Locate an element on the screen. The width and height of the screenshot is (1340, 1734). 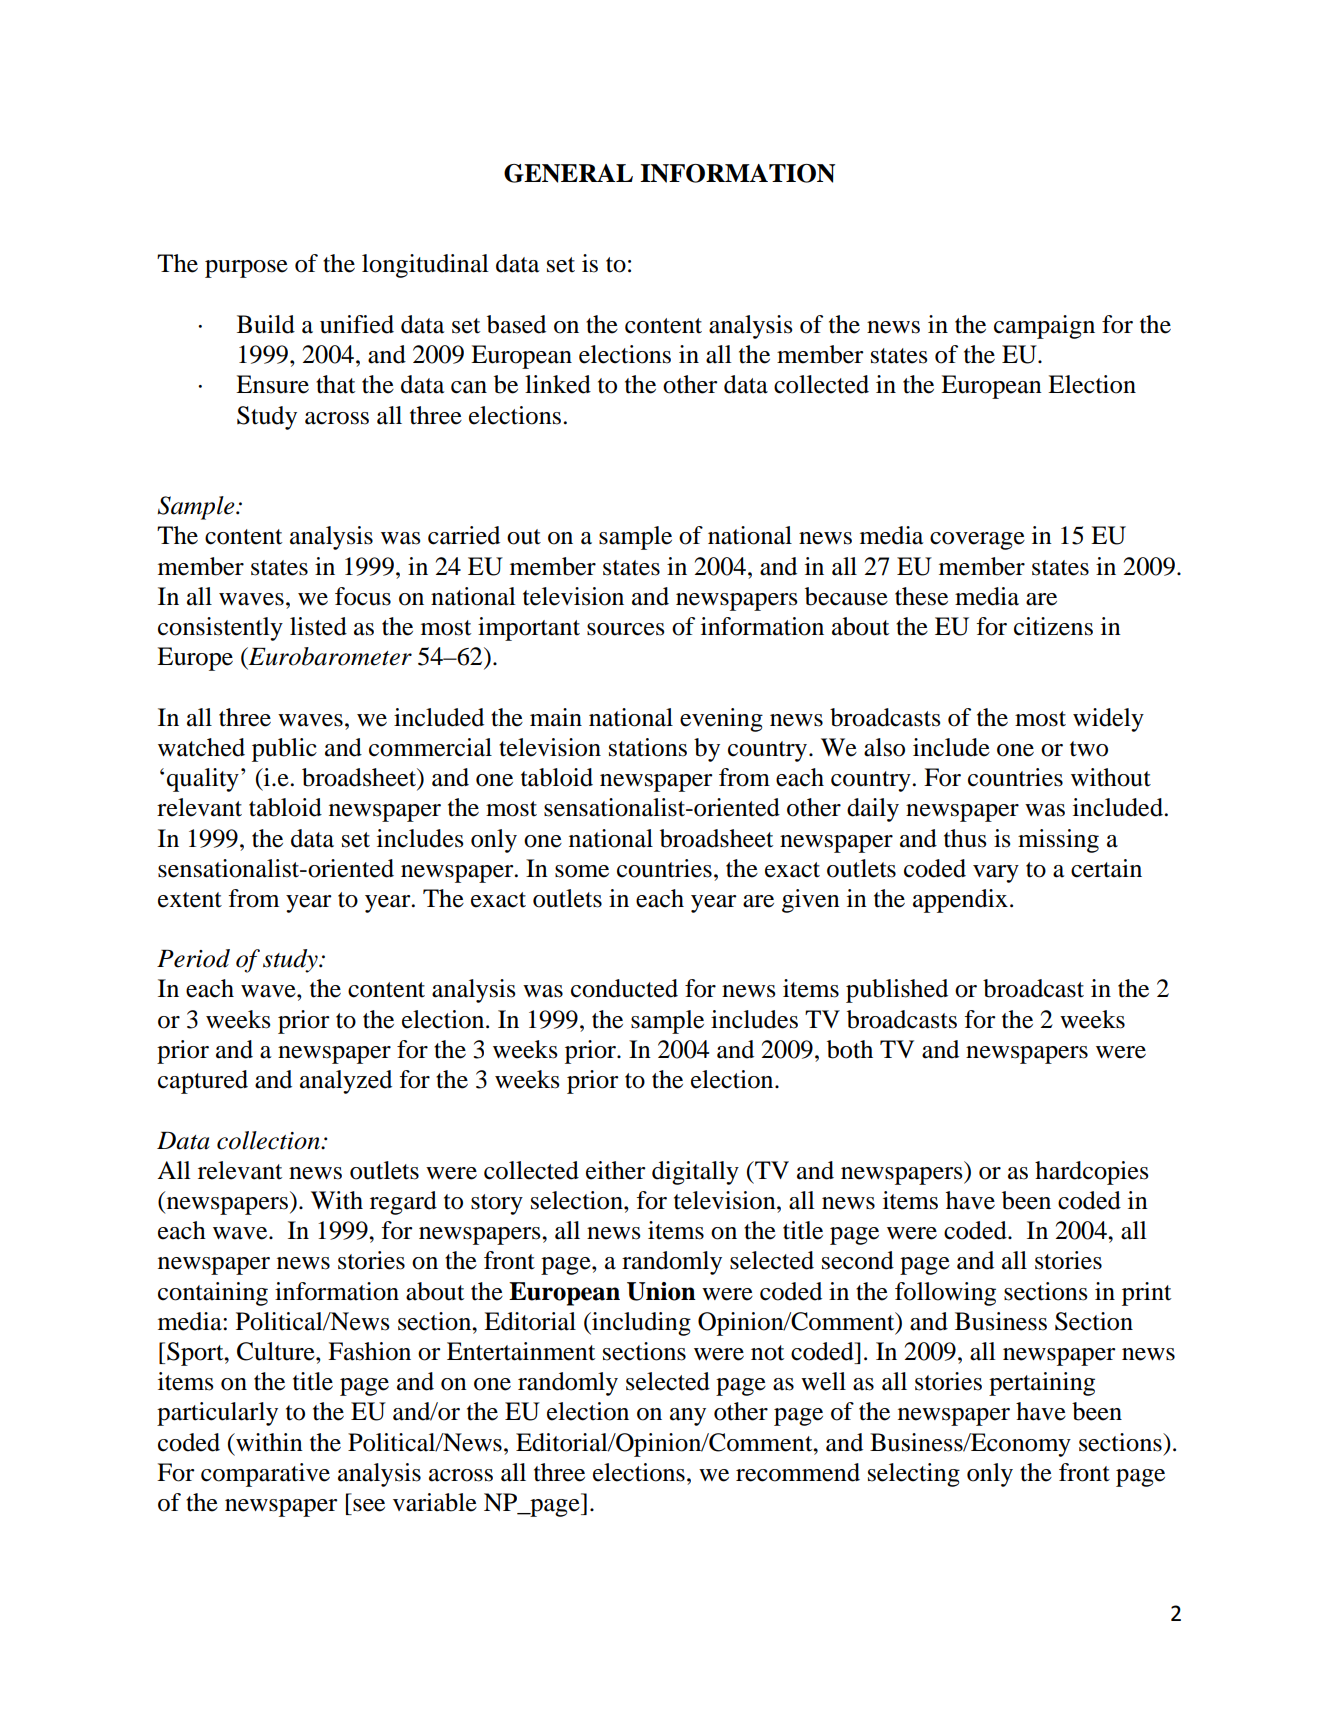
digitally is located at coordinates (695, 1173).
